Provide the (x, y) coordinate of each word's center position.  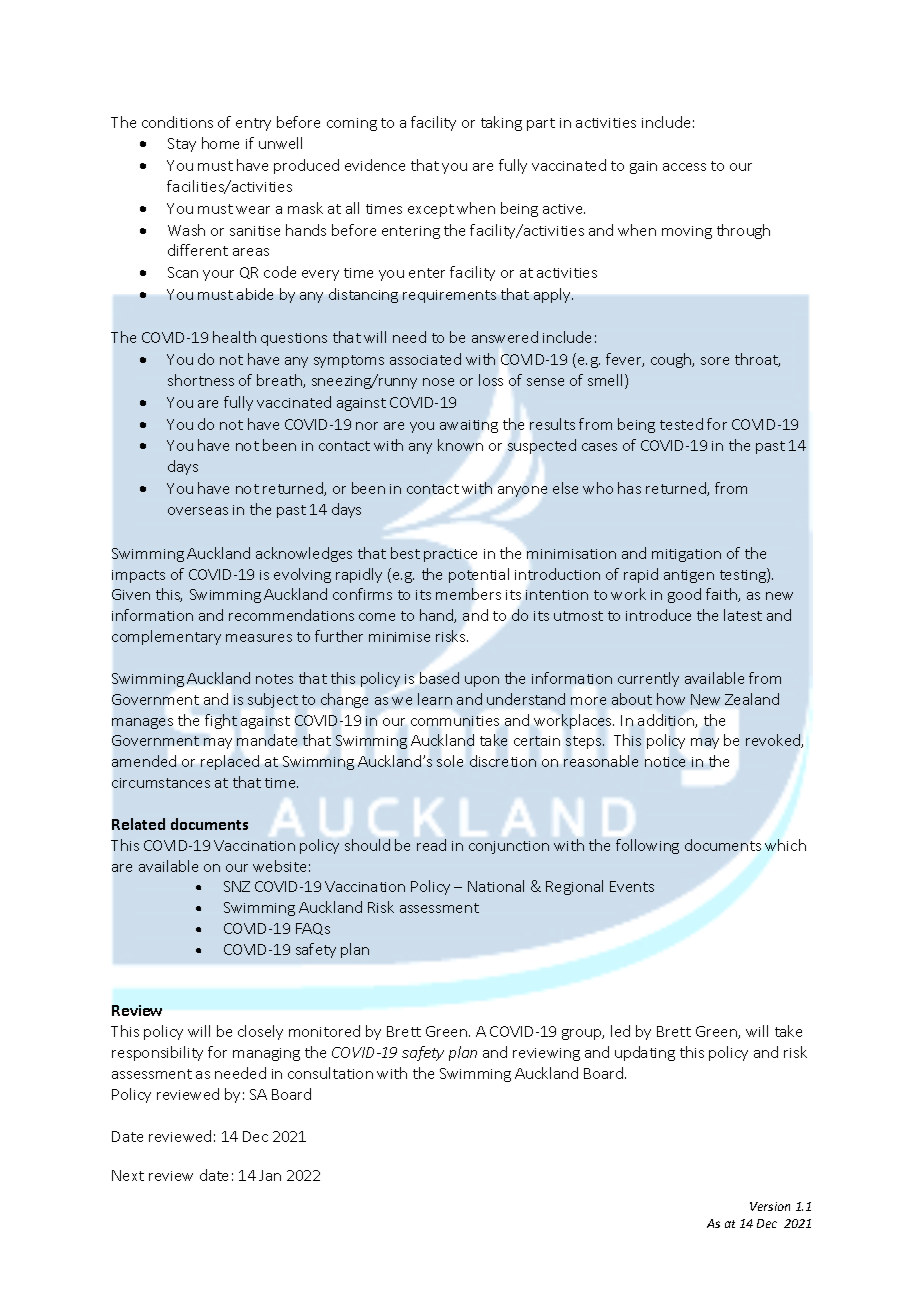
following (647, 846)
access (684, 167)
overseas (198, 511)
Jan (270, 1175)
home (220, 143)
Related (138, 824)
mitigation (686, 555)
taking (501, 123)
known (460, 445)
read (431, 845)
